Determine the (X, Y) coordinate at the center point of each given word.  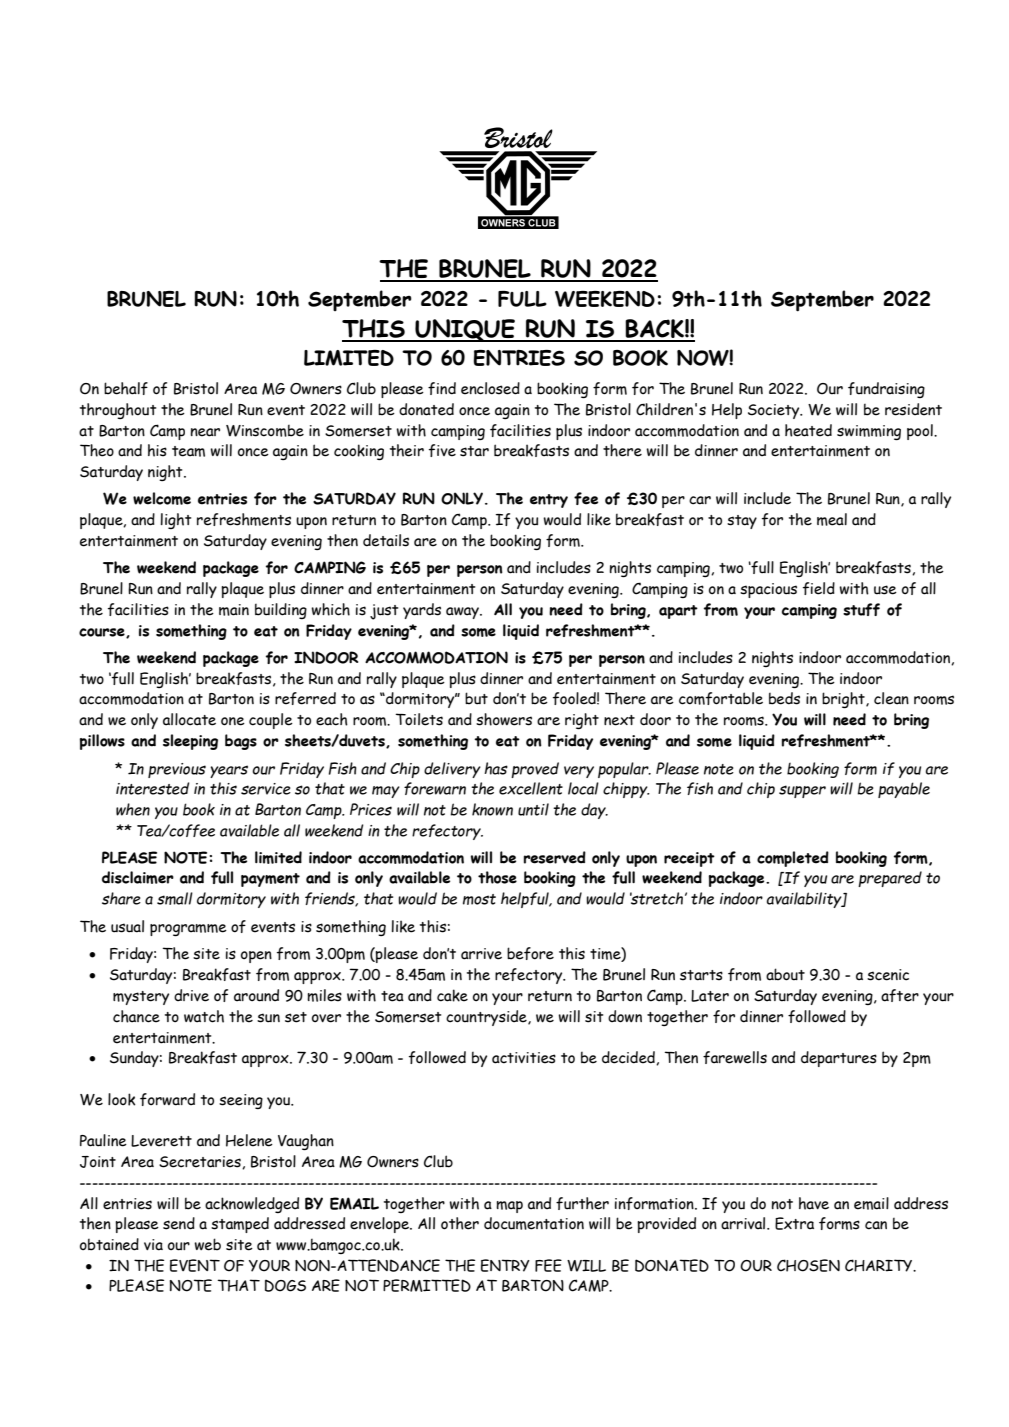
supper (802, 791)
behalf (126, 388)
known (492, 809)
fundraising (886, 390)
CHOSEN (808, 1265)
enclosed (490, 388)
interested (153, 788)
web (207, 1244)
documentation (534, 1223)
